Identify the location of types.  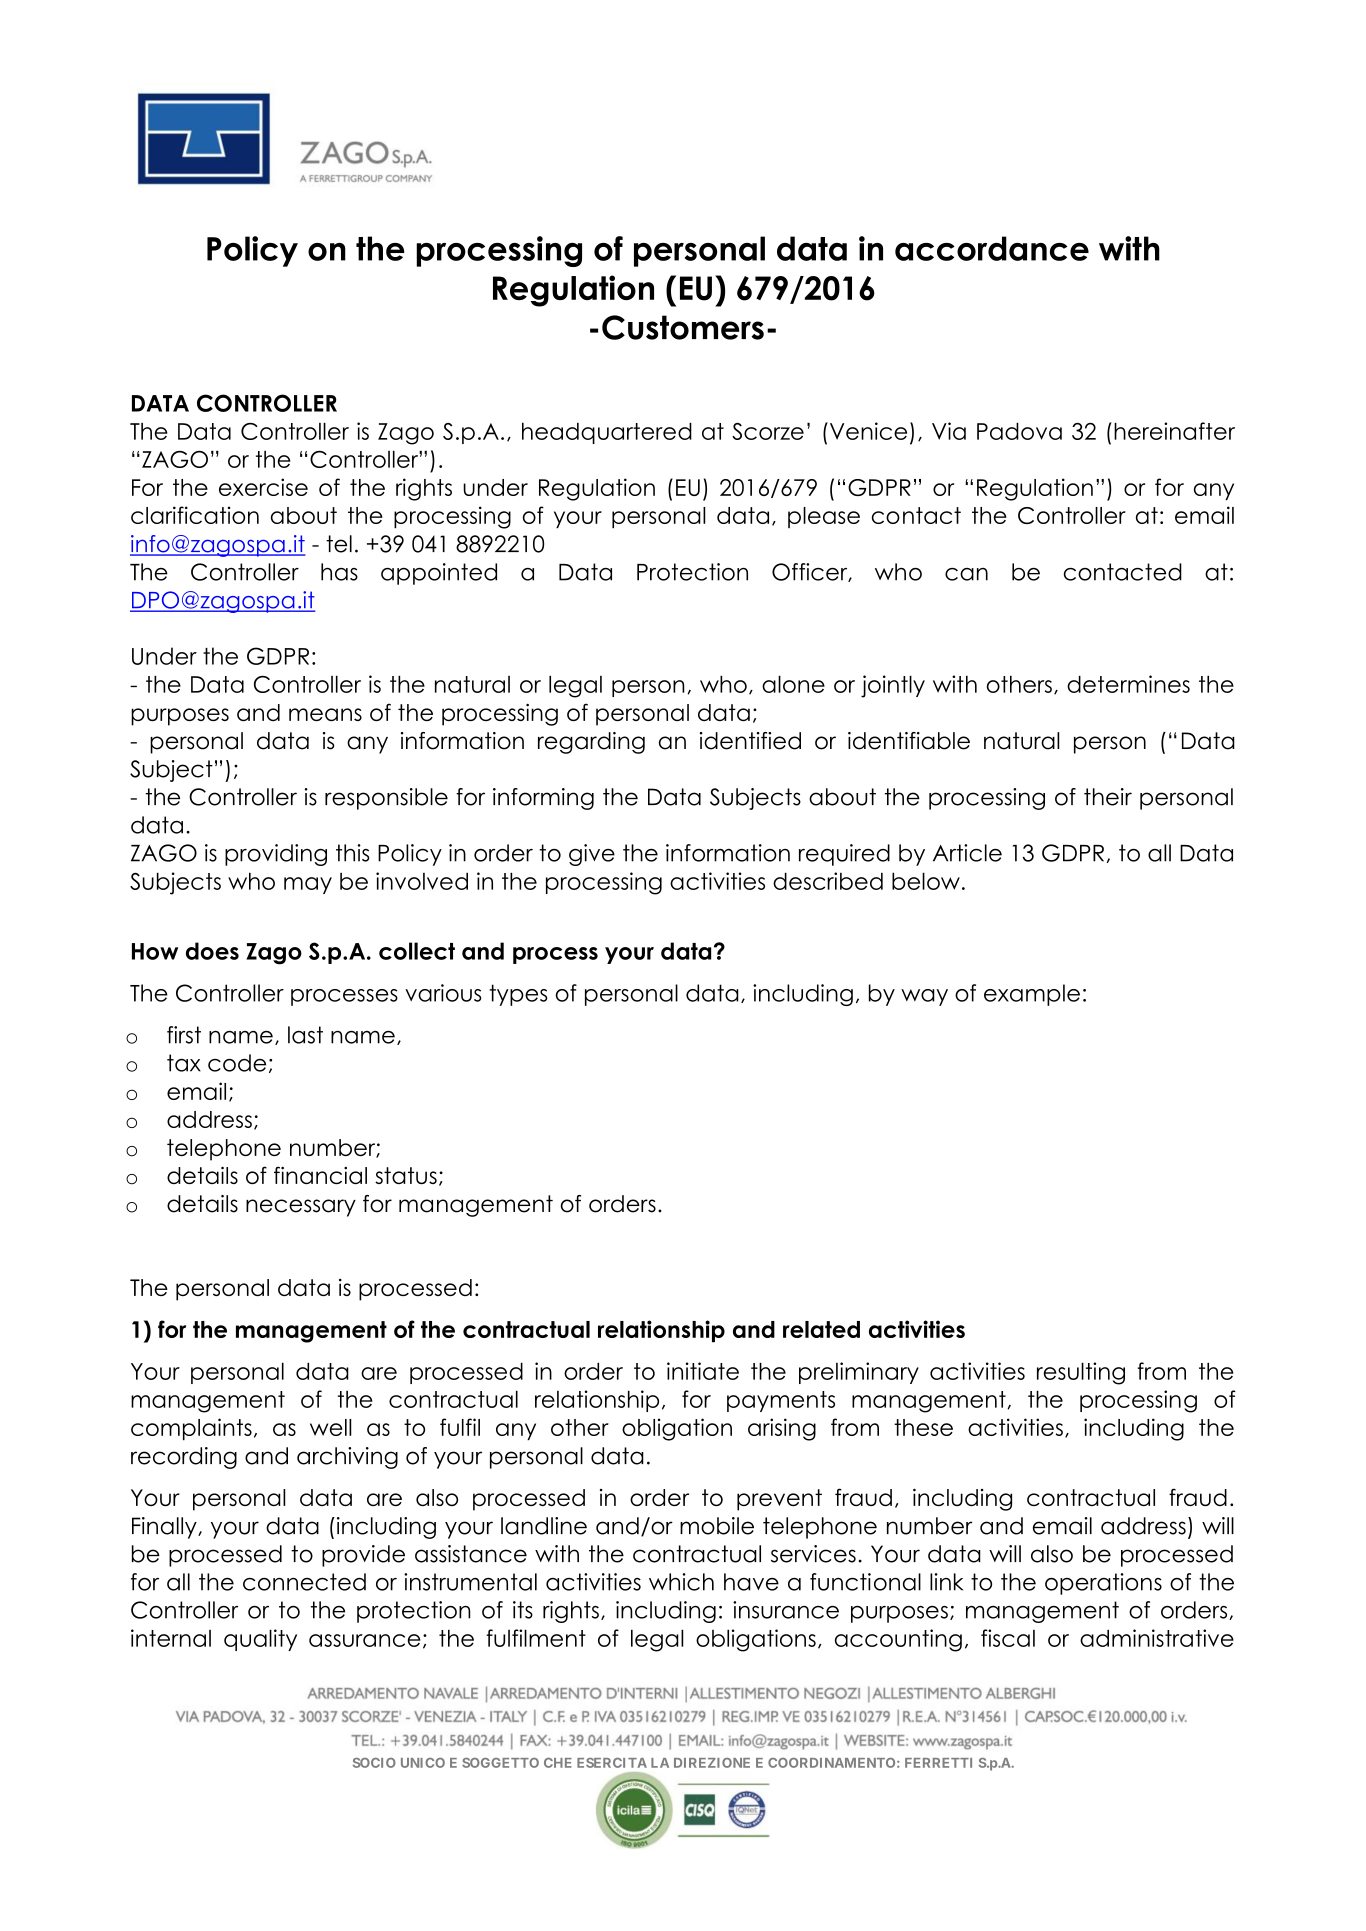
(518, 995).
